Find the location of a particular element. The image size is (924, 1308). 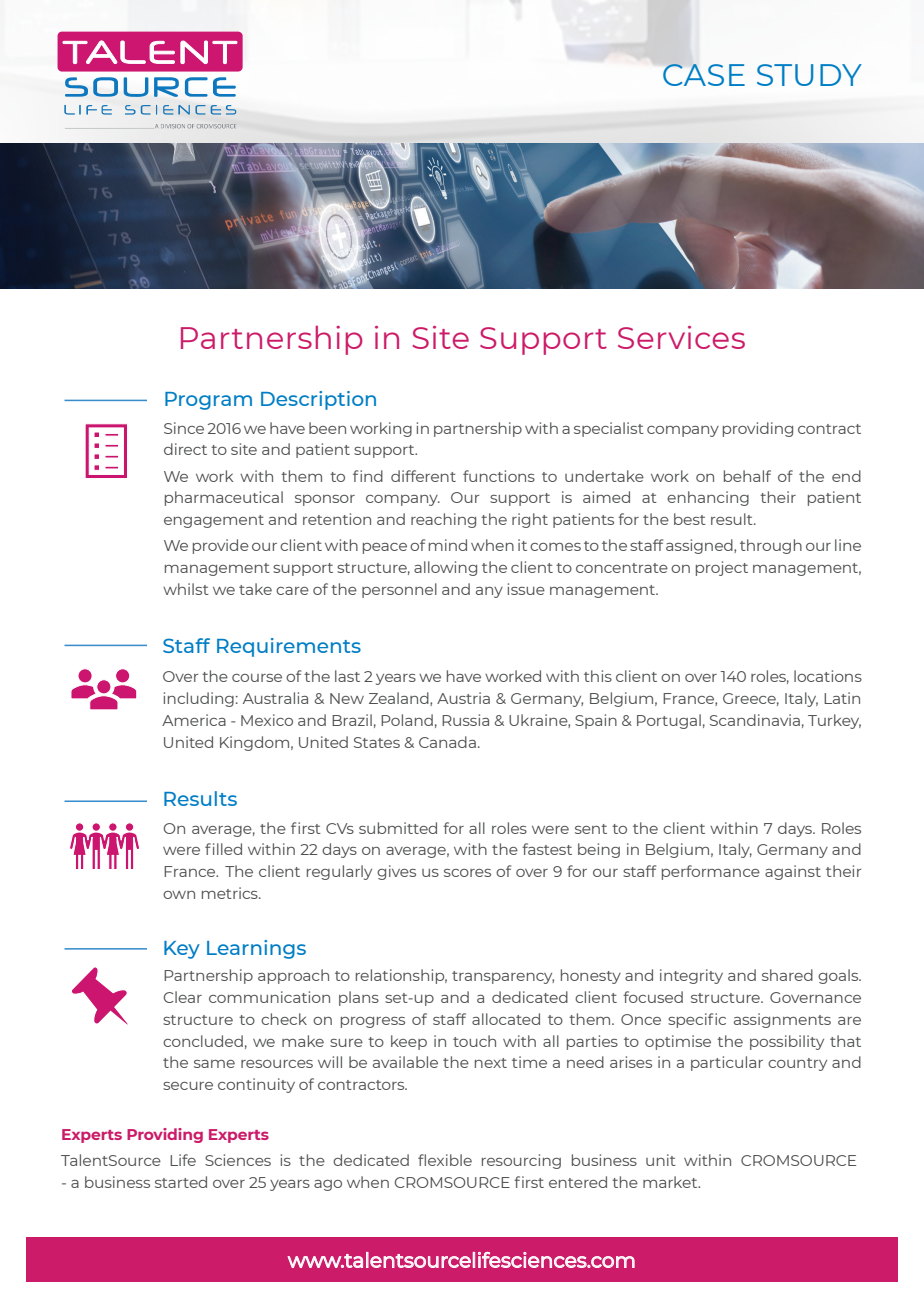

against is located at coordinates (793, 872).
